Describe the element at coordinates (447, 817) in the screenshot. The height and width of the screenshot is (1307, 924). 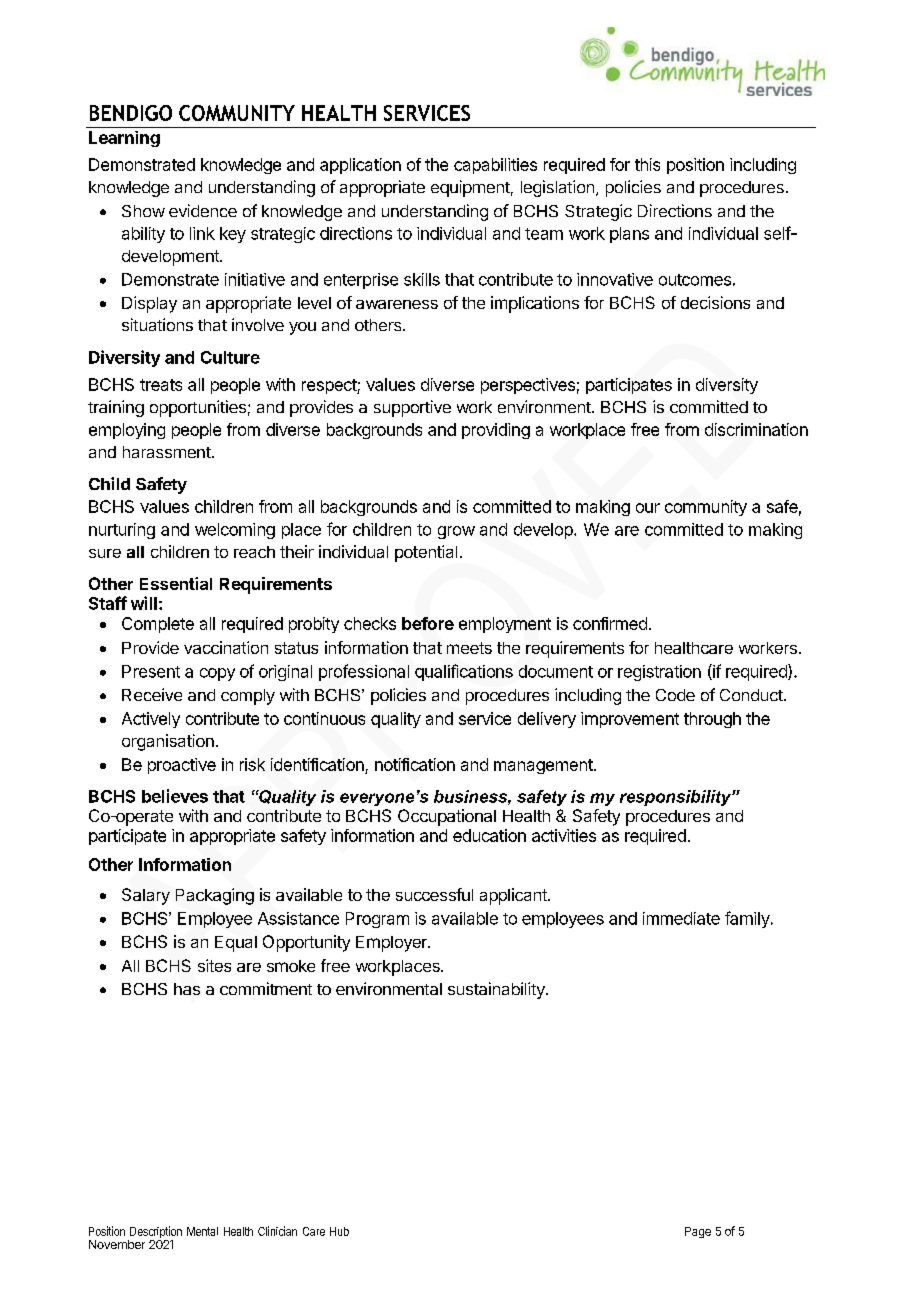
I see `Occupational` at that location.
